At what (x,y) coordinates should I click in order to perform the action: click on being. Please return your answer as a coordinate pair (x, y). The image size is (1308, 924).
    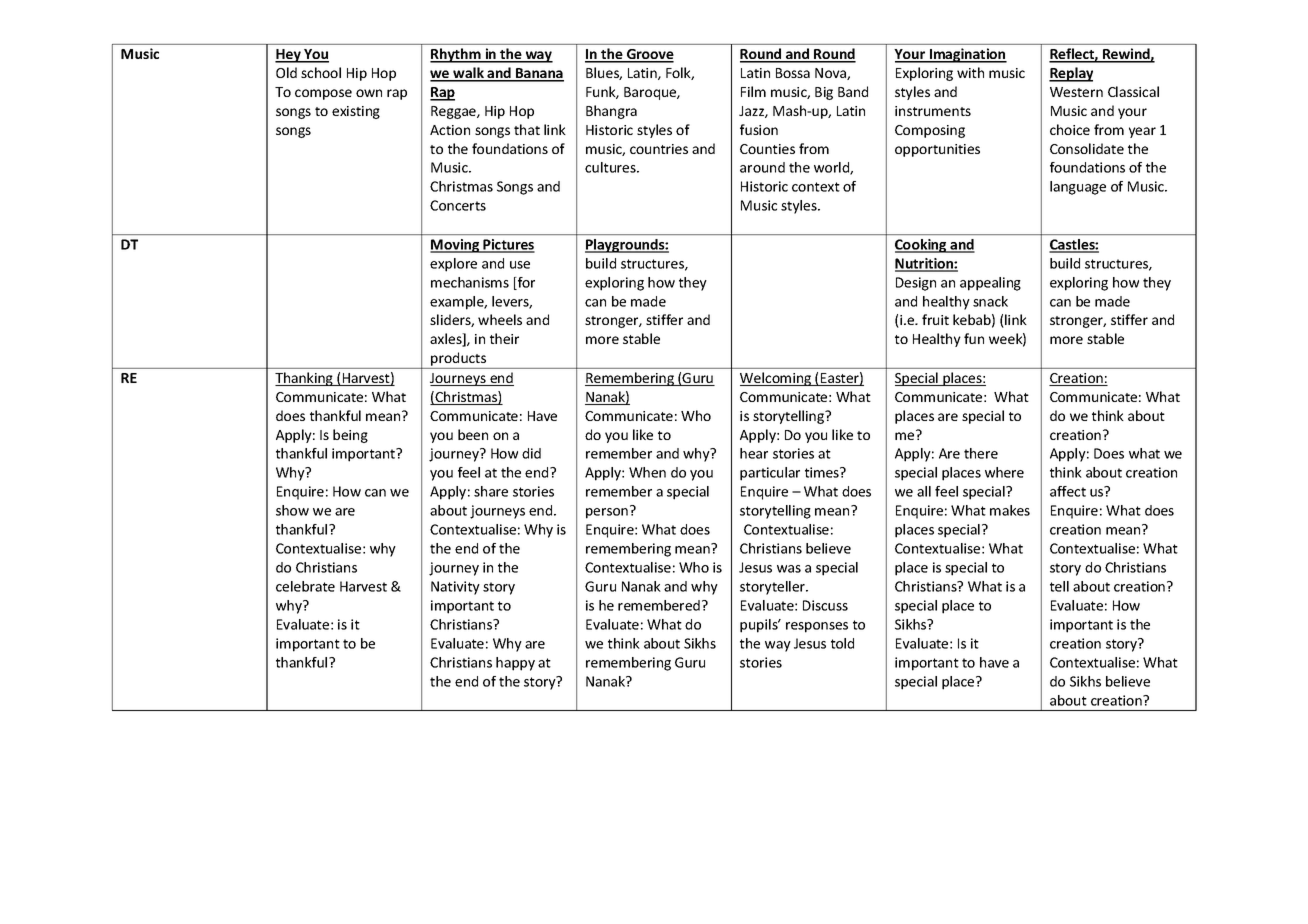
    Looking at the image, I should click on (350, 436).
